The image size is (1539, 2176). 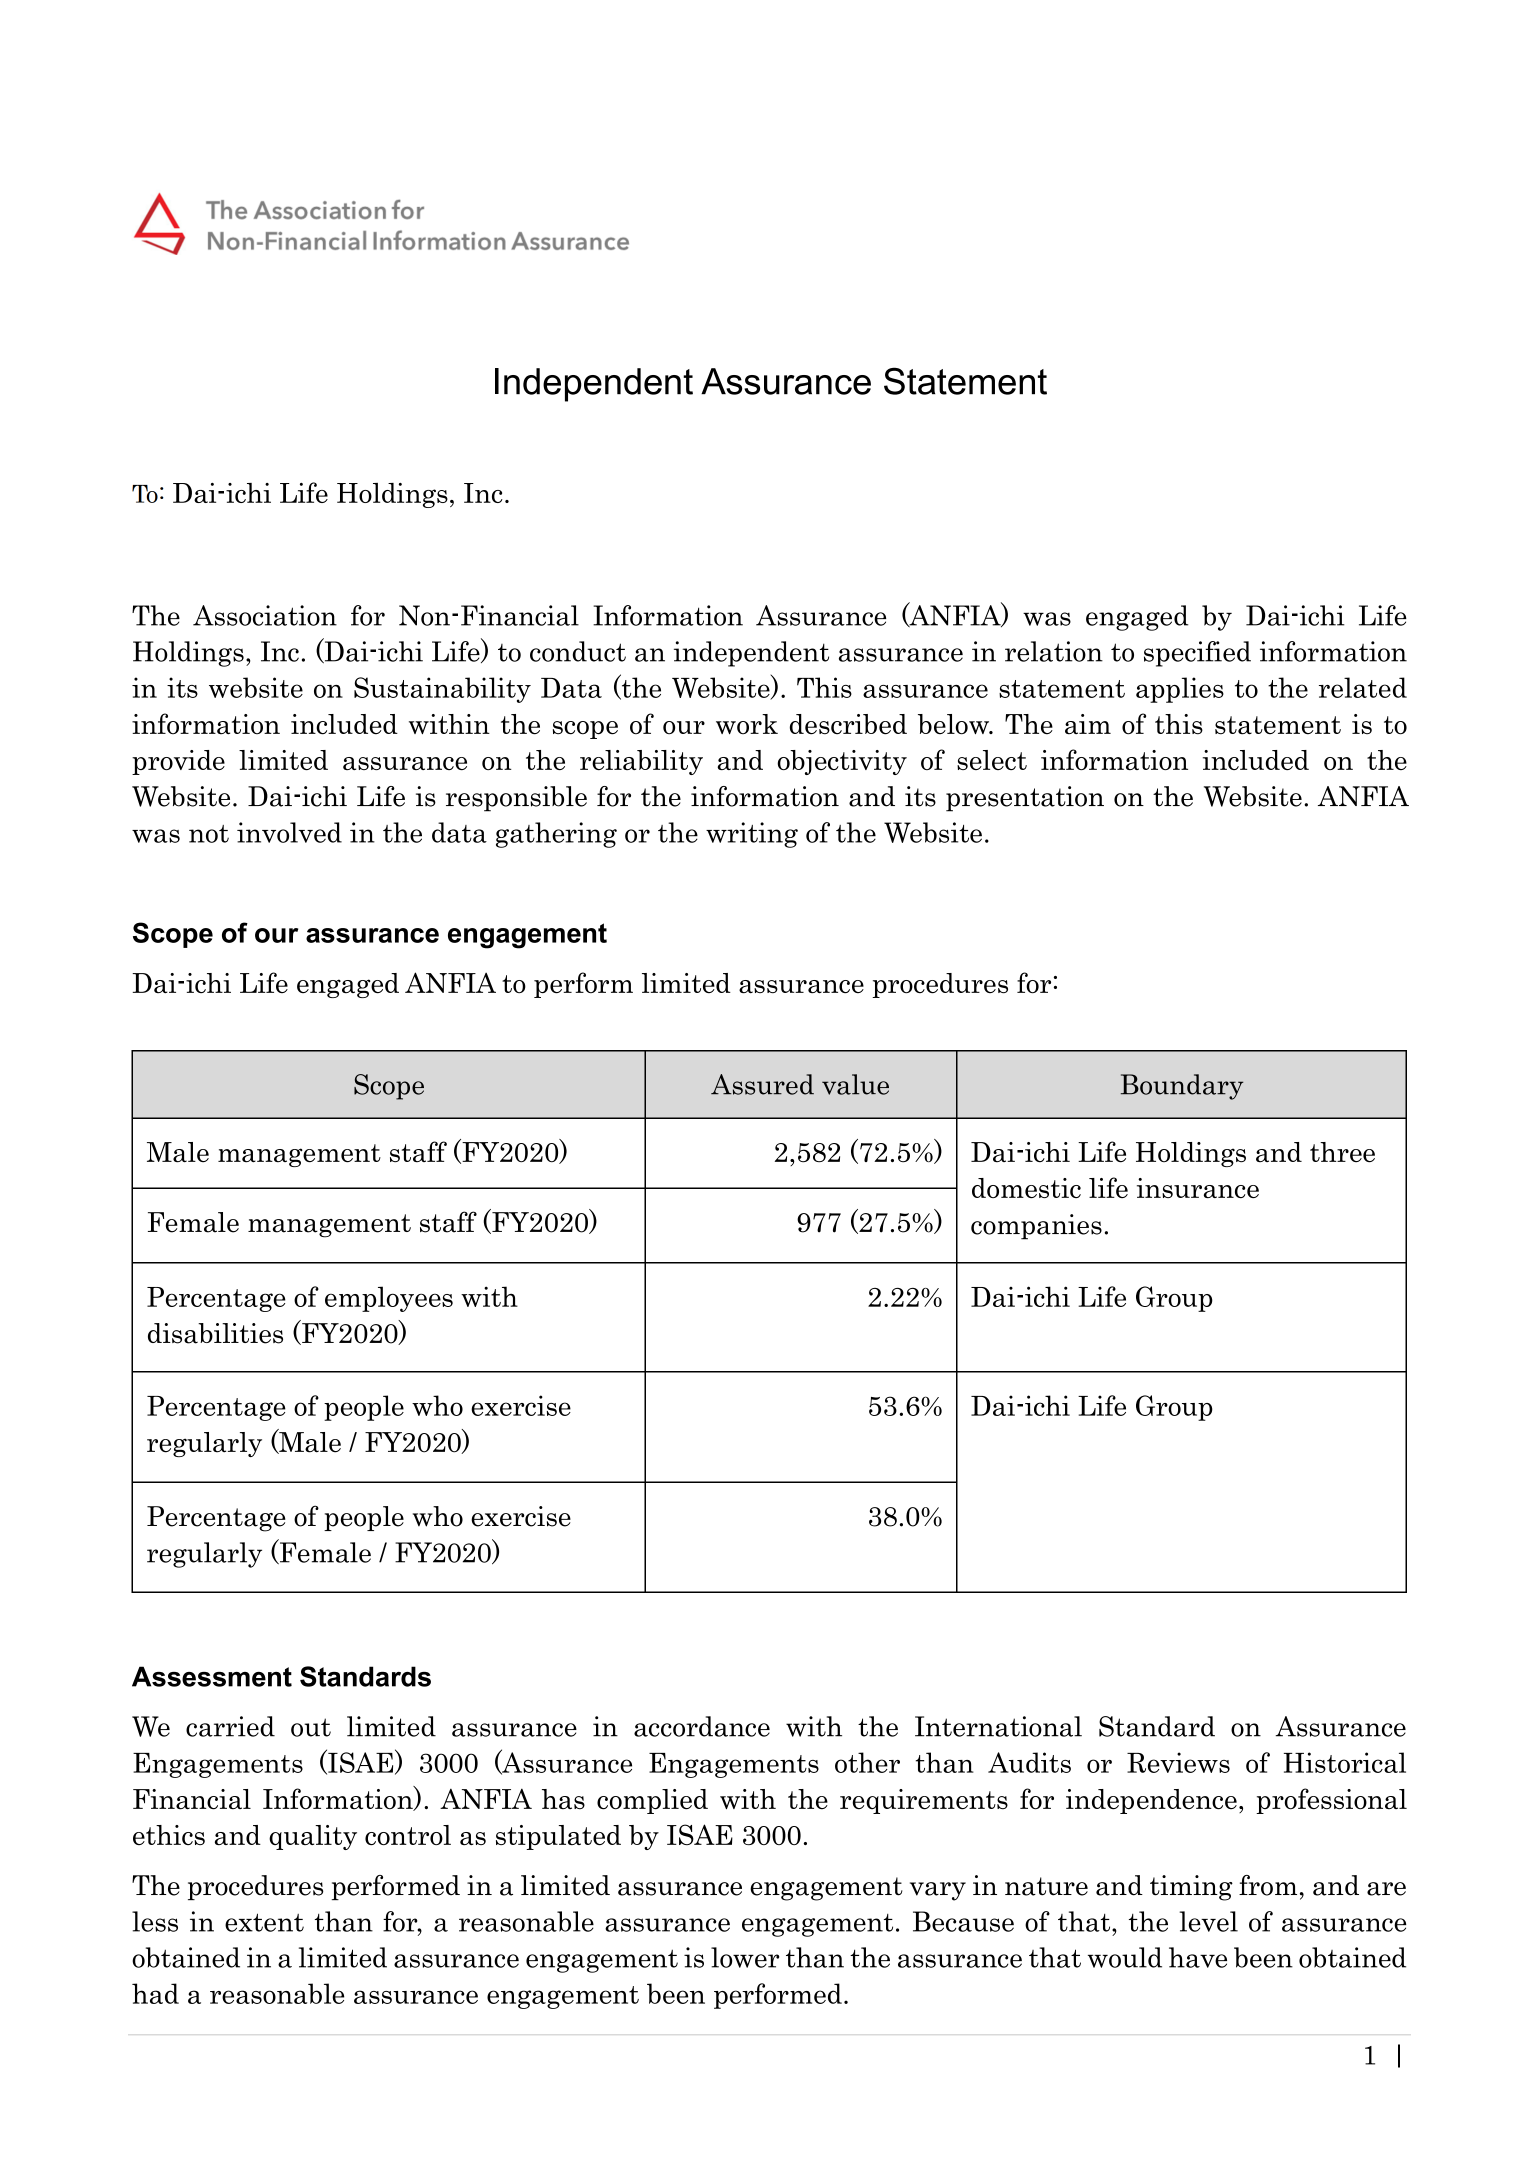 What do you see at coordinates (1197, 654) in the screenshot?
I see `specified` at bounding box center [1197, 654].
